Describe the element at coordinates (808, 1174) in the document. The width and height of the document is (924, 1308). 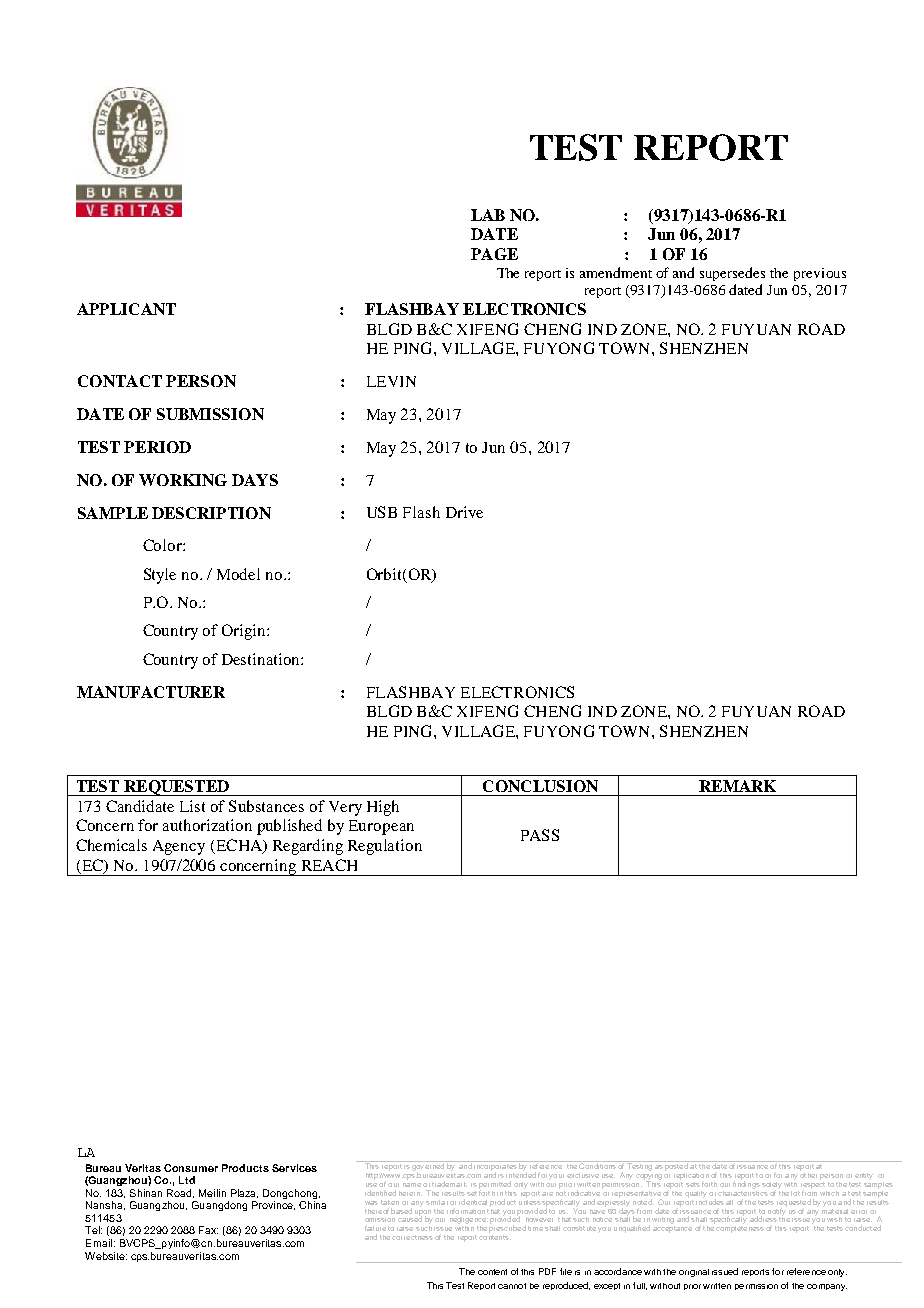
I see `other` at that location.
